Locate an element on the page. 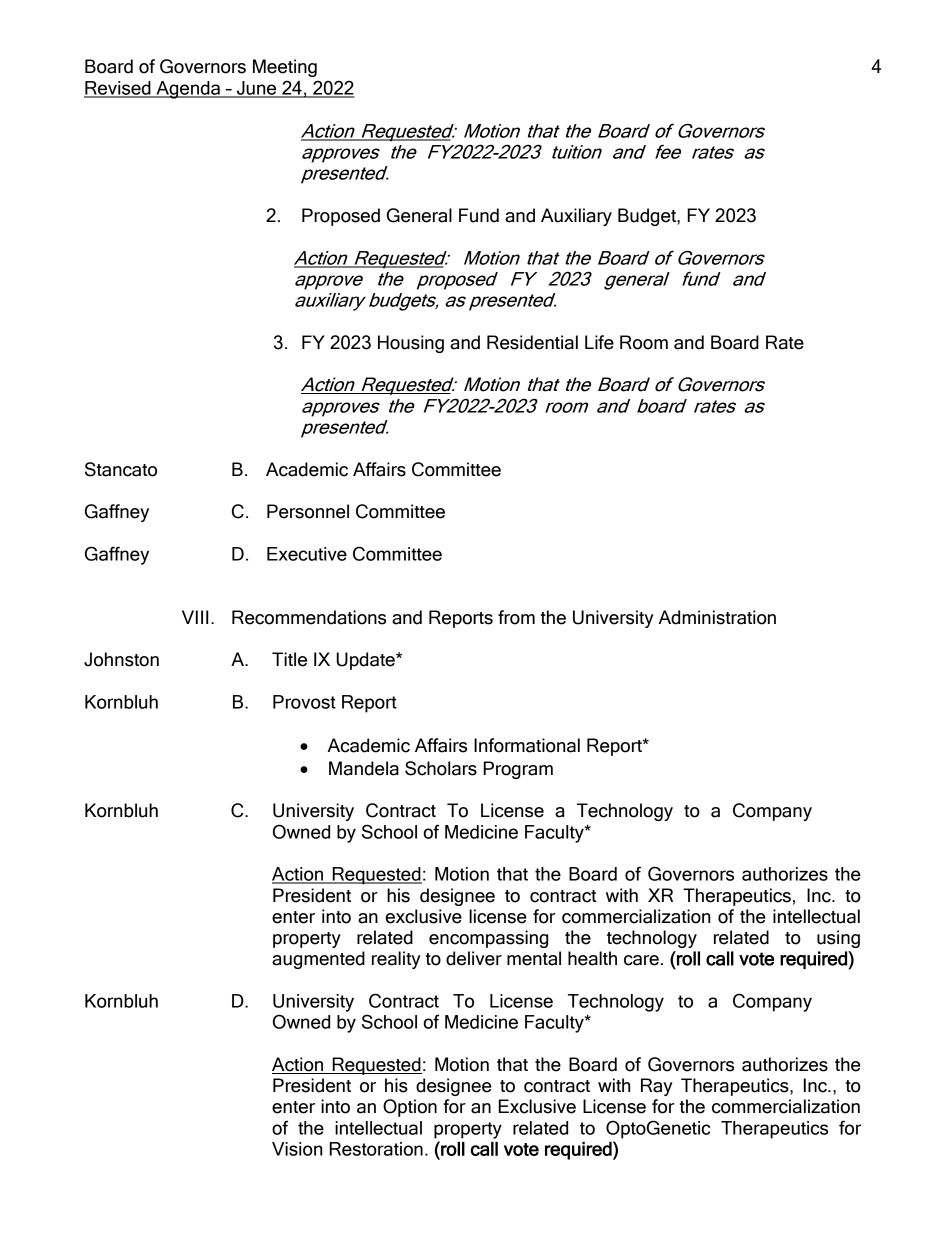  Johnston is located at coordinates (121, 659).
